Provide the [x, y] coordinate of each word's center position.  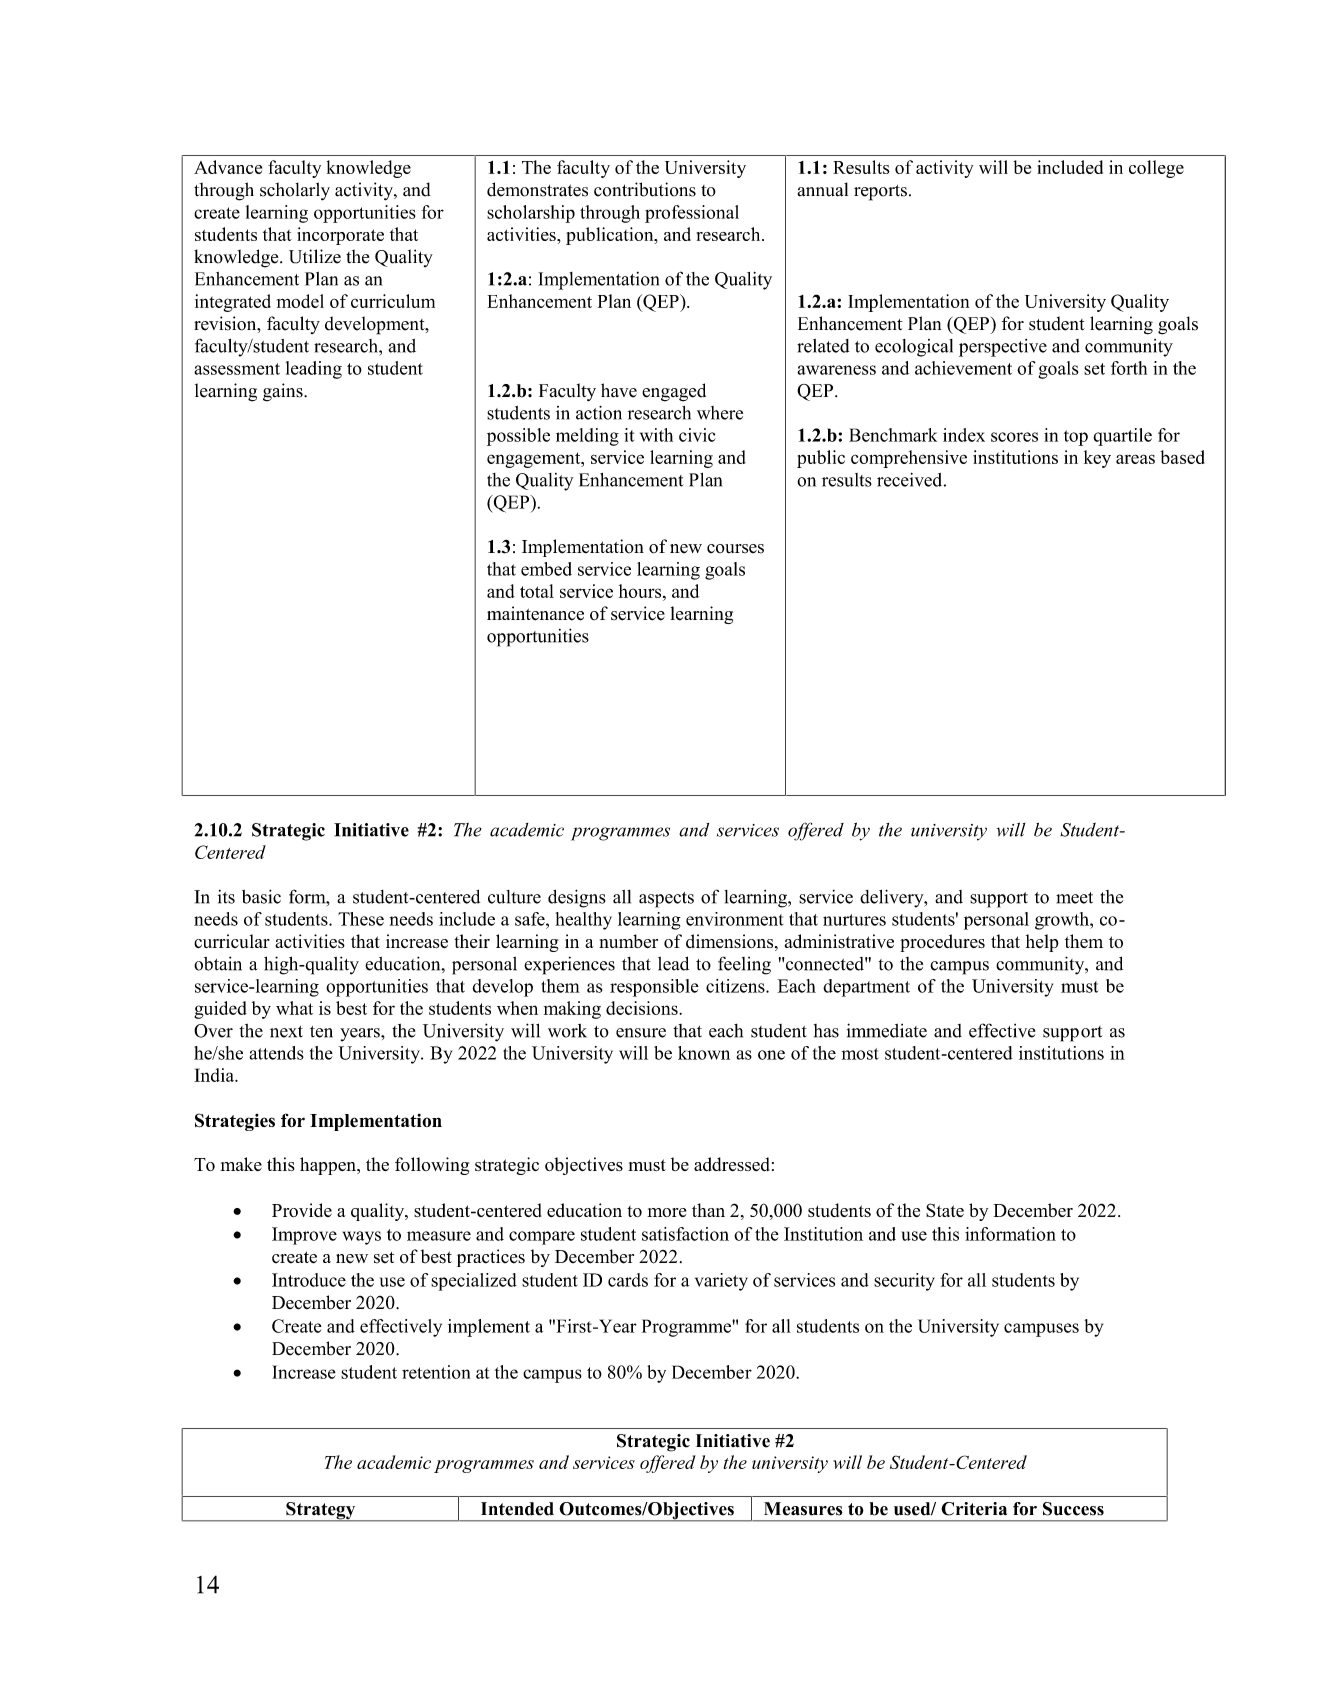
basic [261, 896]
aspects [666, 900]
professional [692, 214]
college [1156, 169]
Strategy [321, 1512]
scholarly [295, 191]
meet [1074, 898]
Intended [517, 1509]
